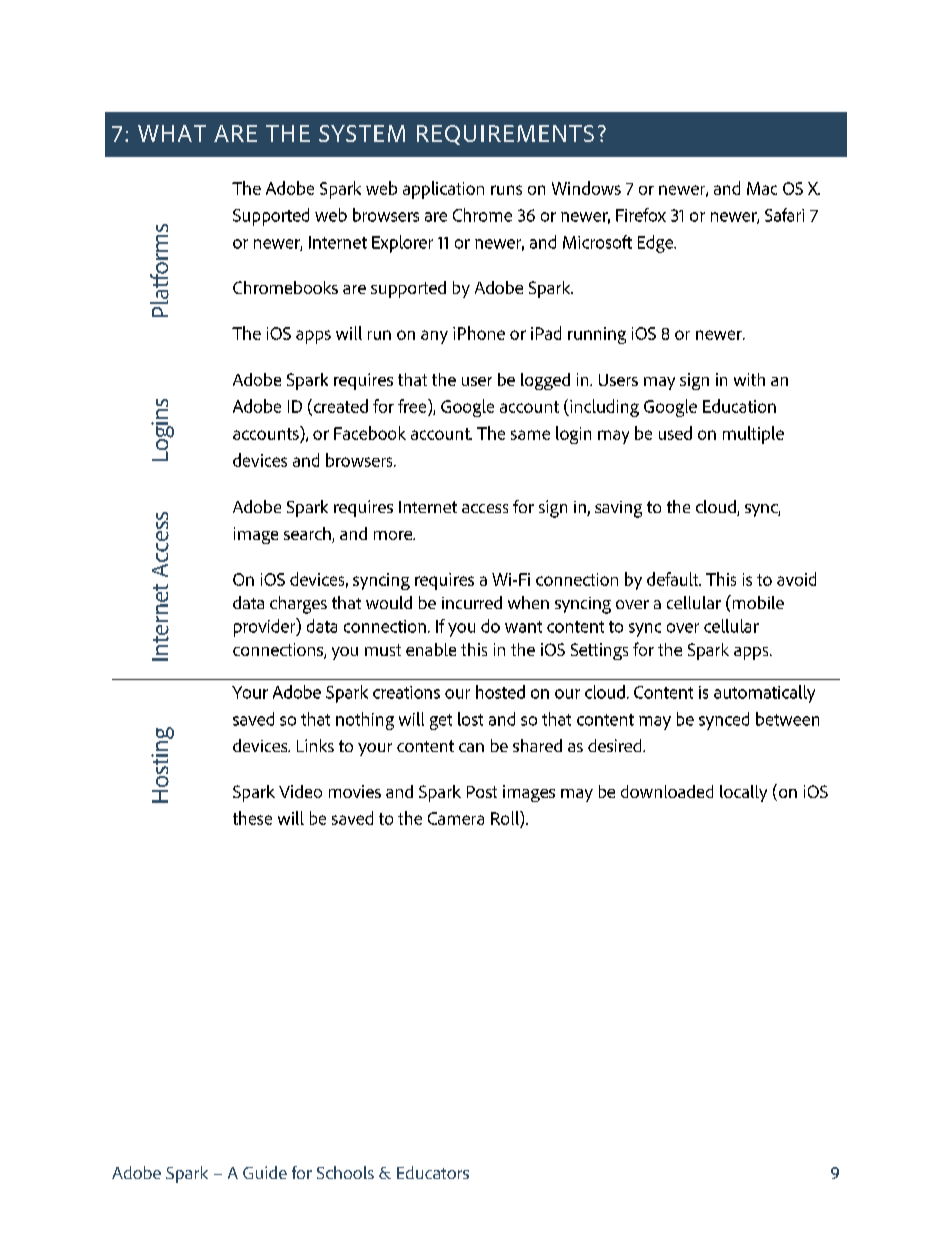 Image resolution: width=952 pixels, height=1233 pixels. What do you see at coordinates (265, 1172) in the document?
I see `Guide` at bounding box center [265, 1172].
